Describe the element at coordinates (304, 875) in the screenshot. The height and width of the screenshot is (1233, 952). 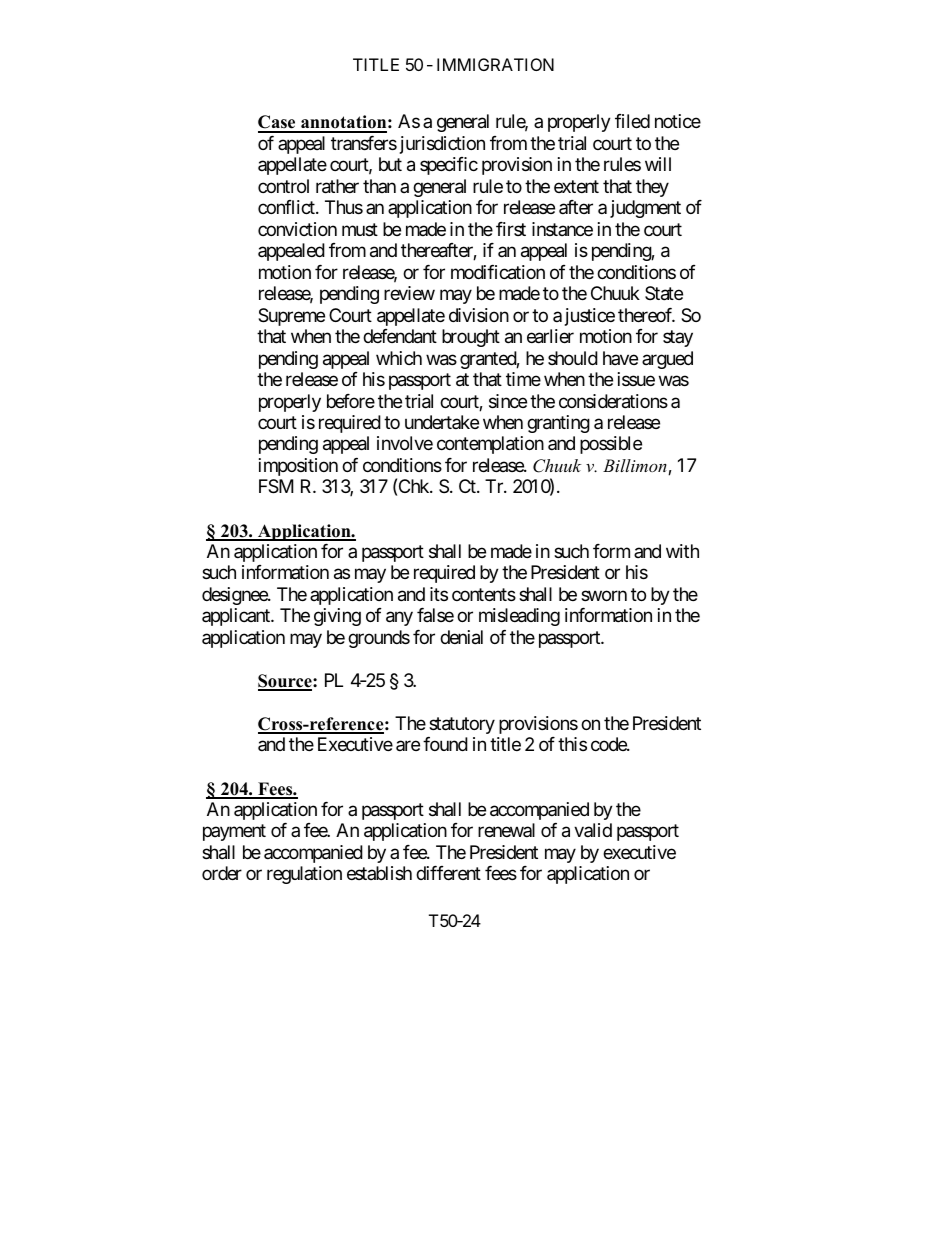
I see `regulation` at that location.
